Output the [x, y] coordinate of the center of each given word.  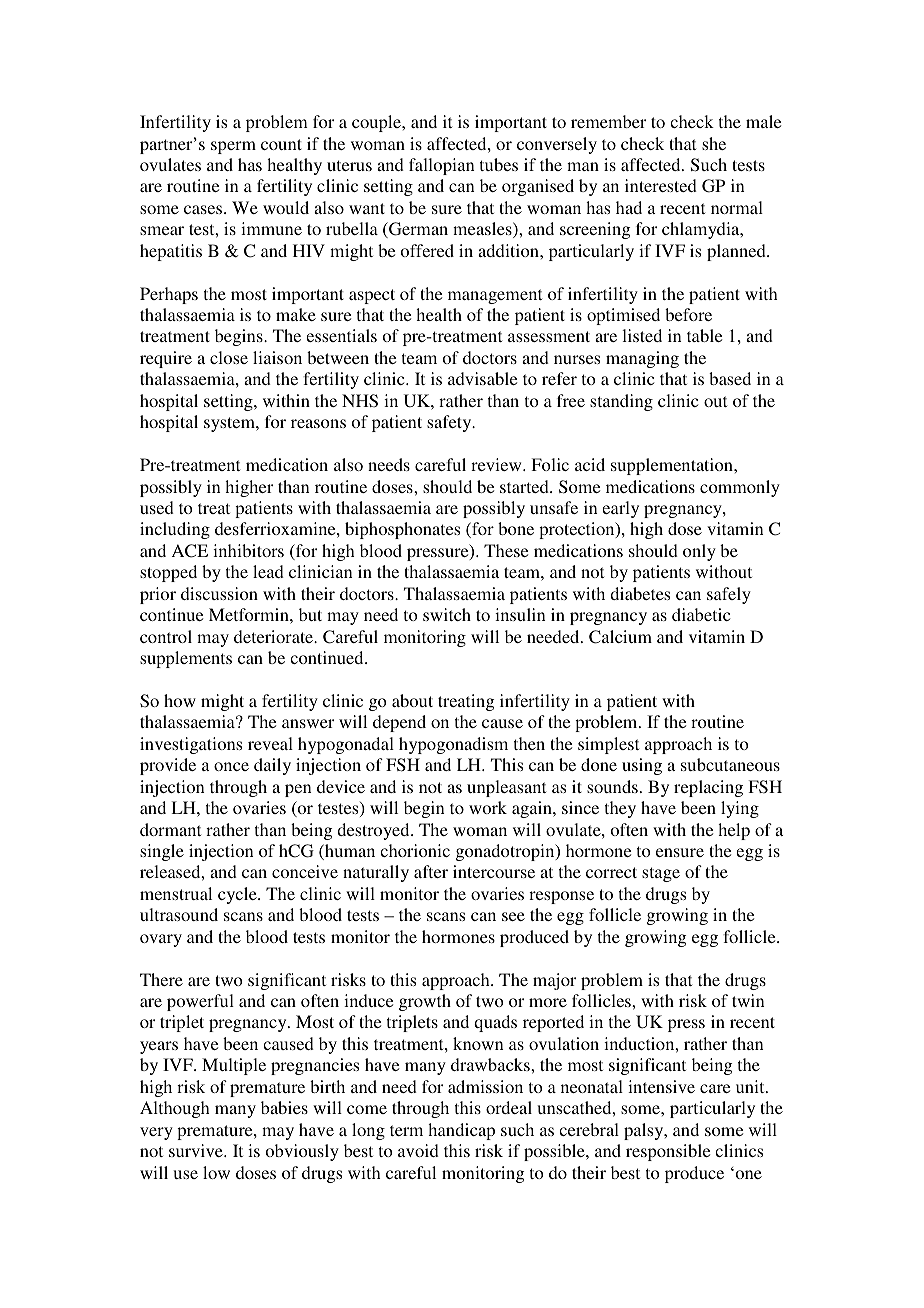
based [730, 378]
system [230, 424]
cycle [238, 895]
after [431, 871]
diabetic [701, 614]
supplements [186, 659]
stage [661, 874]
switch [447, 614]
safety [450, 423]
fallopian [442, 166]
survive [197, 1150]
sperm [233, 147]
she [714, 143]
